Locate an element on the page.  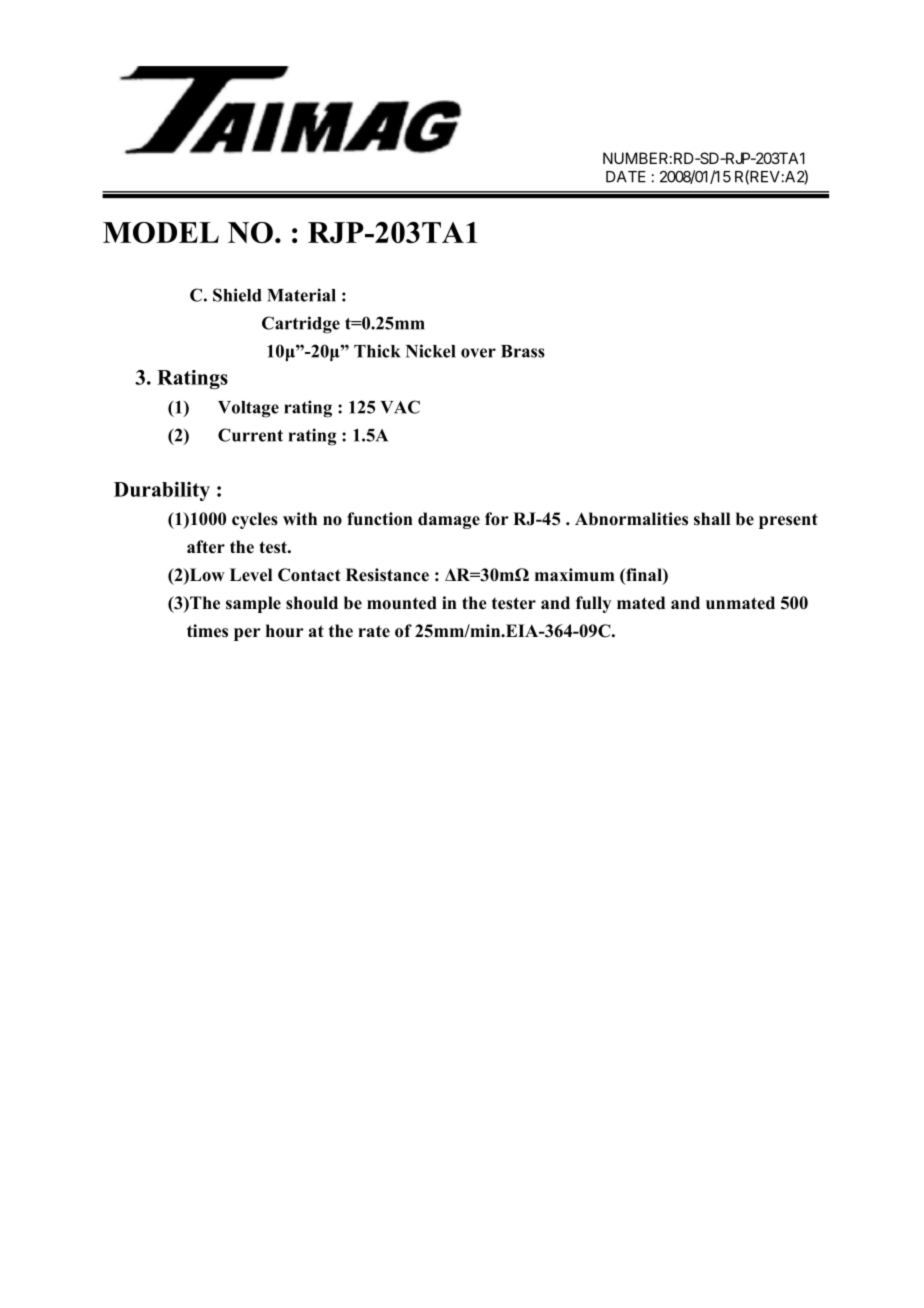
cycles is located at coordinates (255, 520).
